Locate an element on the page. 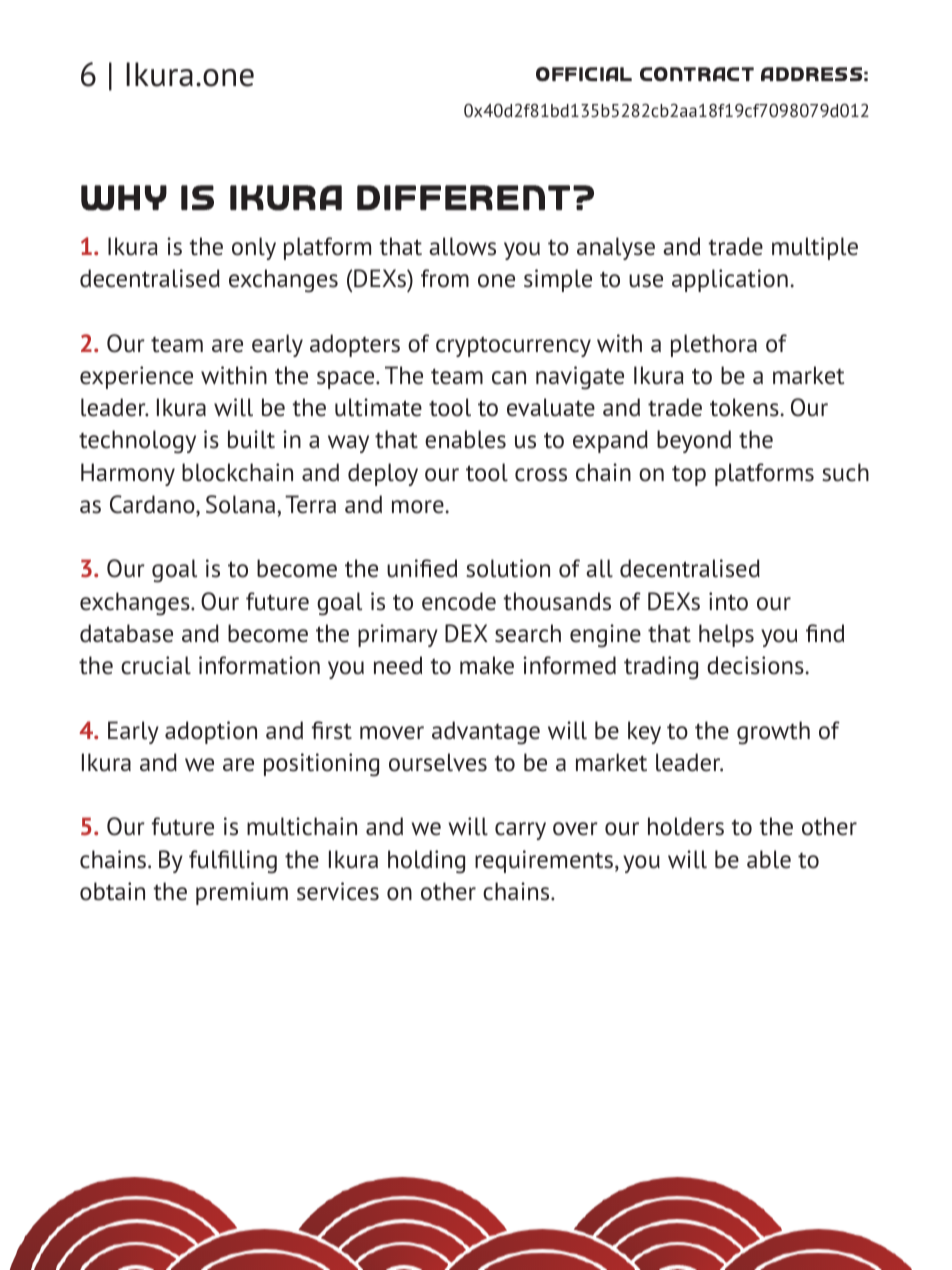 Image resolution: width=952 pixels, height=1270 pixels. holding is located at coordinates (426, 862).
